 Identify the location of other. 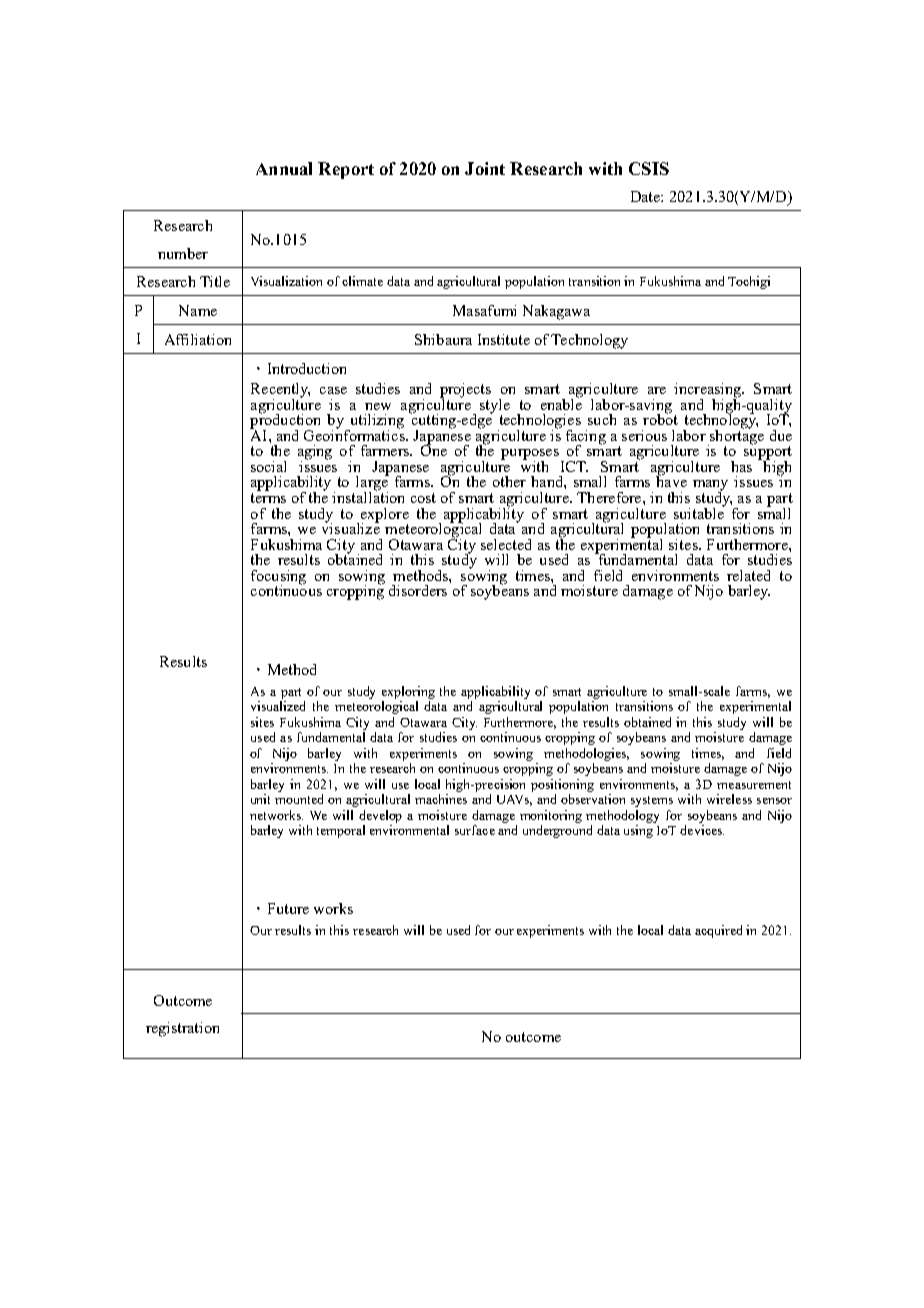
(509, 481).
